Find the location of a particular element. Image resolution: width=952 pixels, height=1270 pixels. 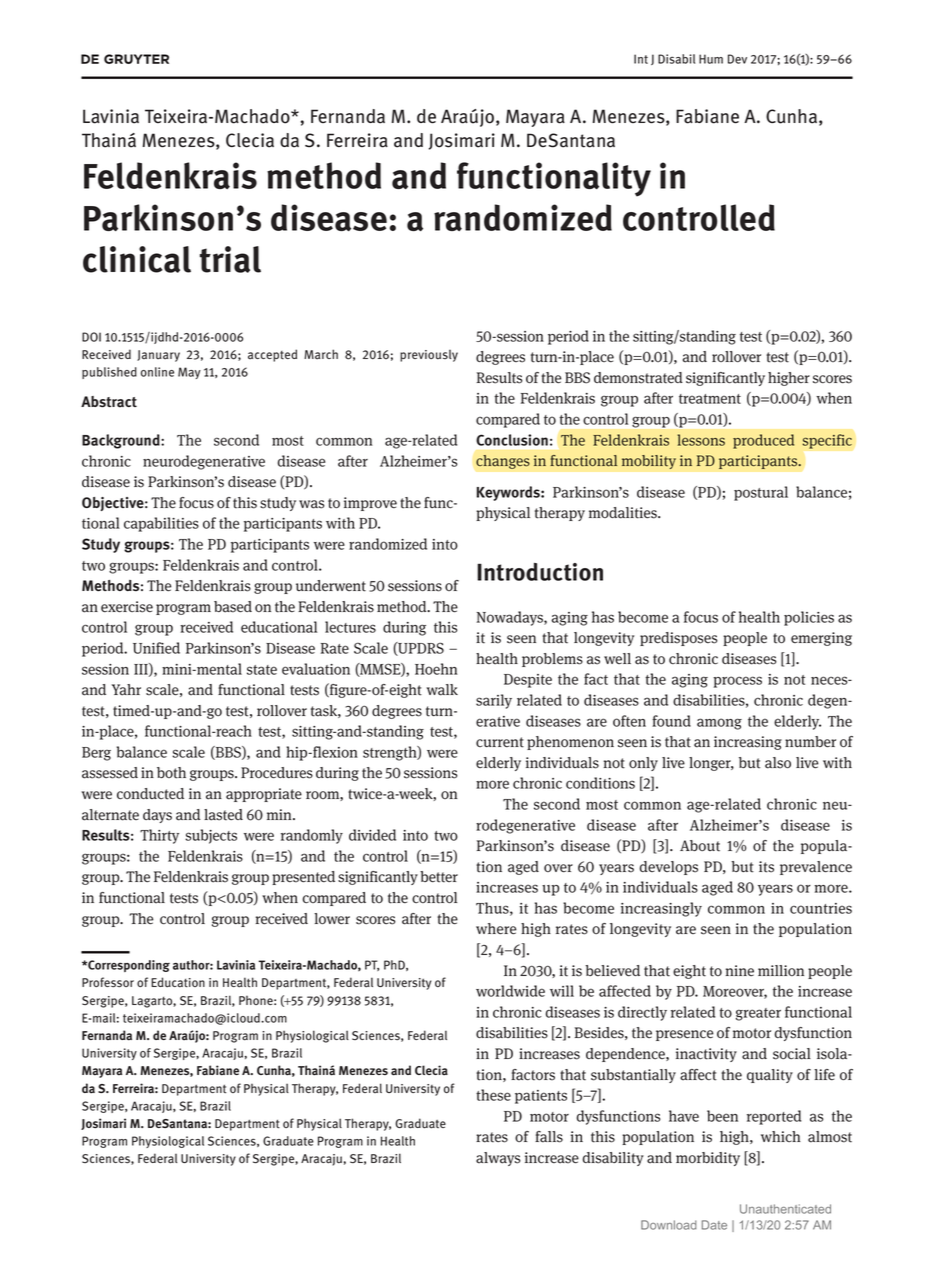

Unified is located at coordinates (156, 648).
